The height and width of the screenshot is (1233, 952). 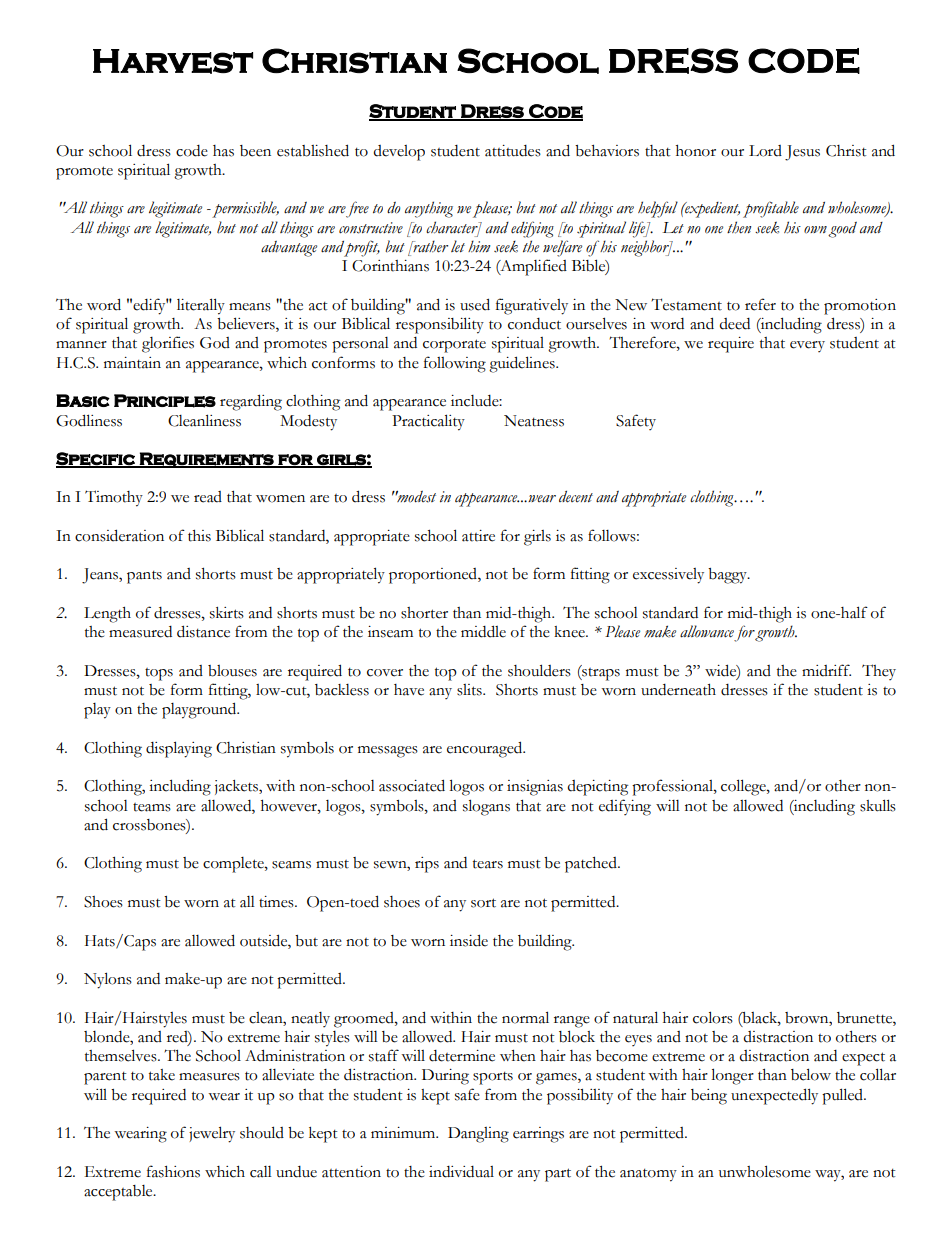 What do you see at coordinates (486, 807) in the screenshot?
I see `slogans` at bounding box center [486, 807].
